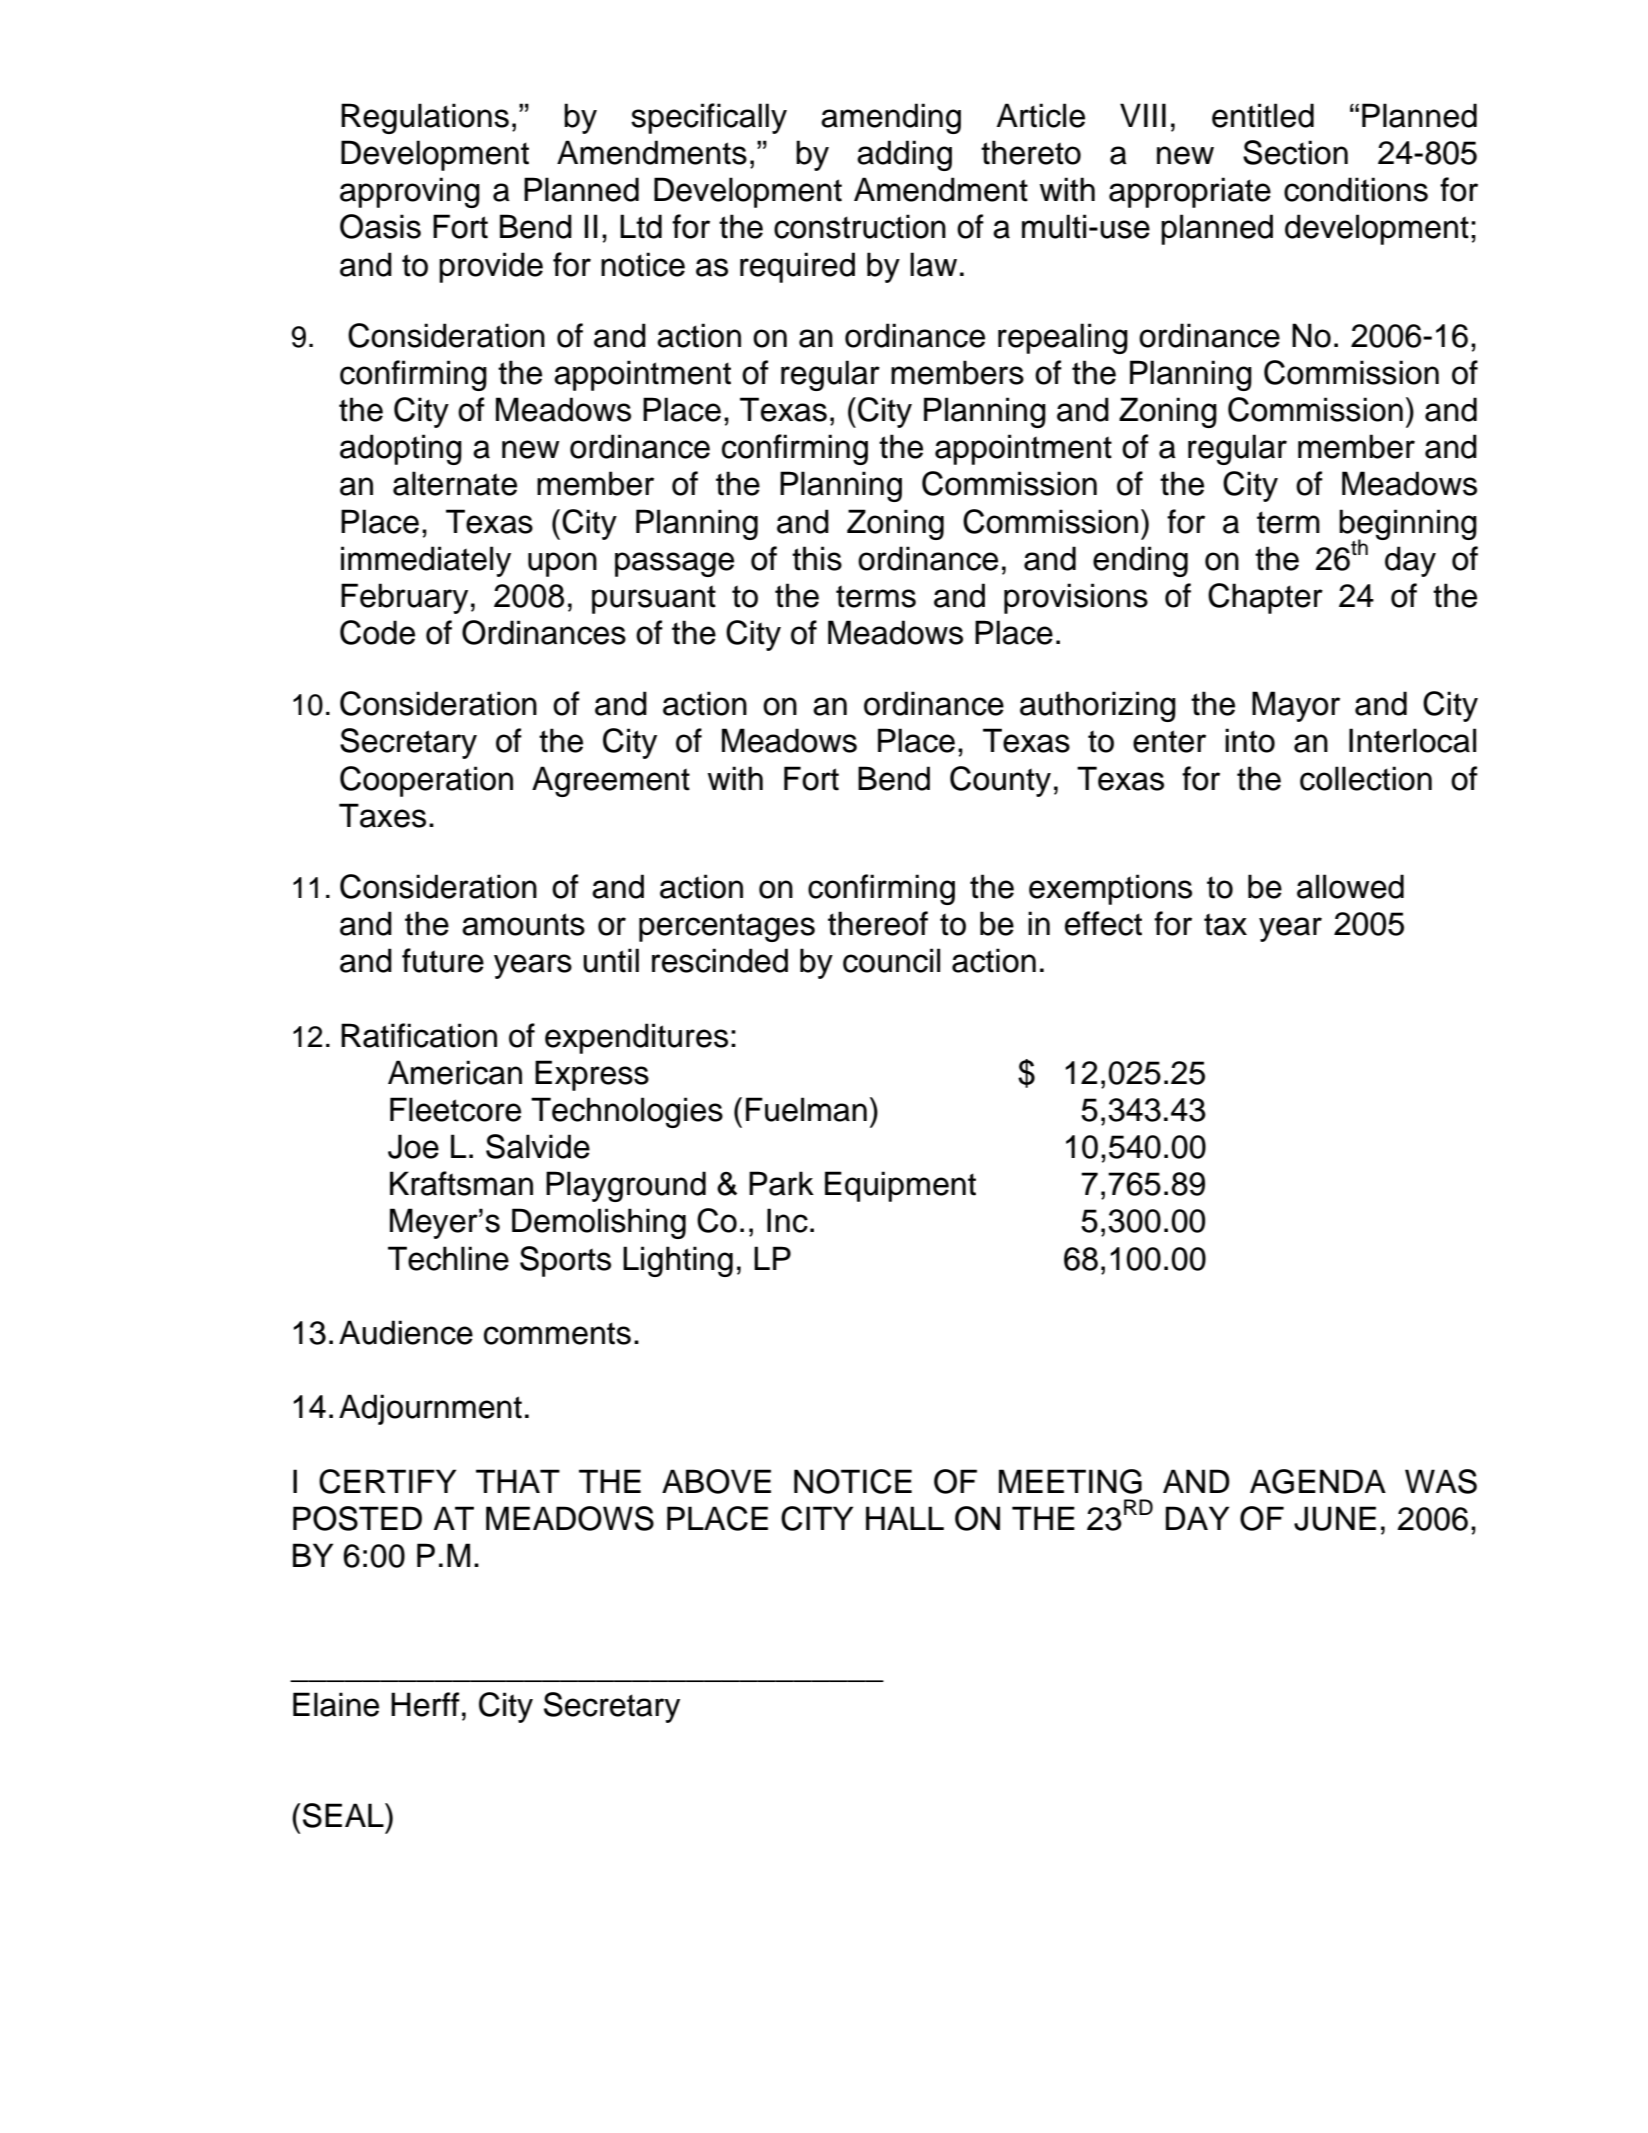  Describe the element at coordinates (344, 1815) in the document. I see `SEAL` at that location.
